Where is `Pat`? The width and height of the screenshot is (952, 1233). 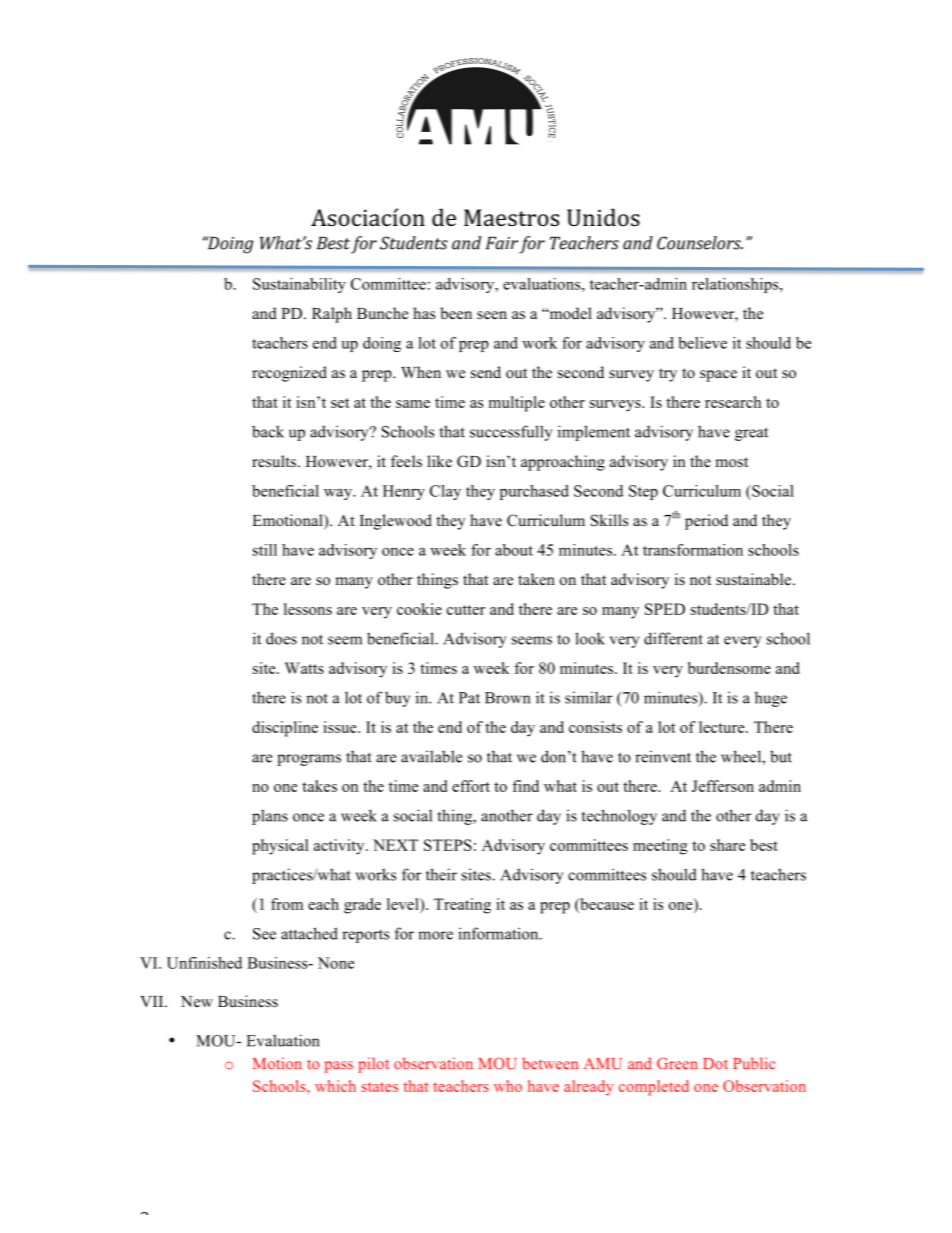
Pat is located at coordinates (469, 698).
